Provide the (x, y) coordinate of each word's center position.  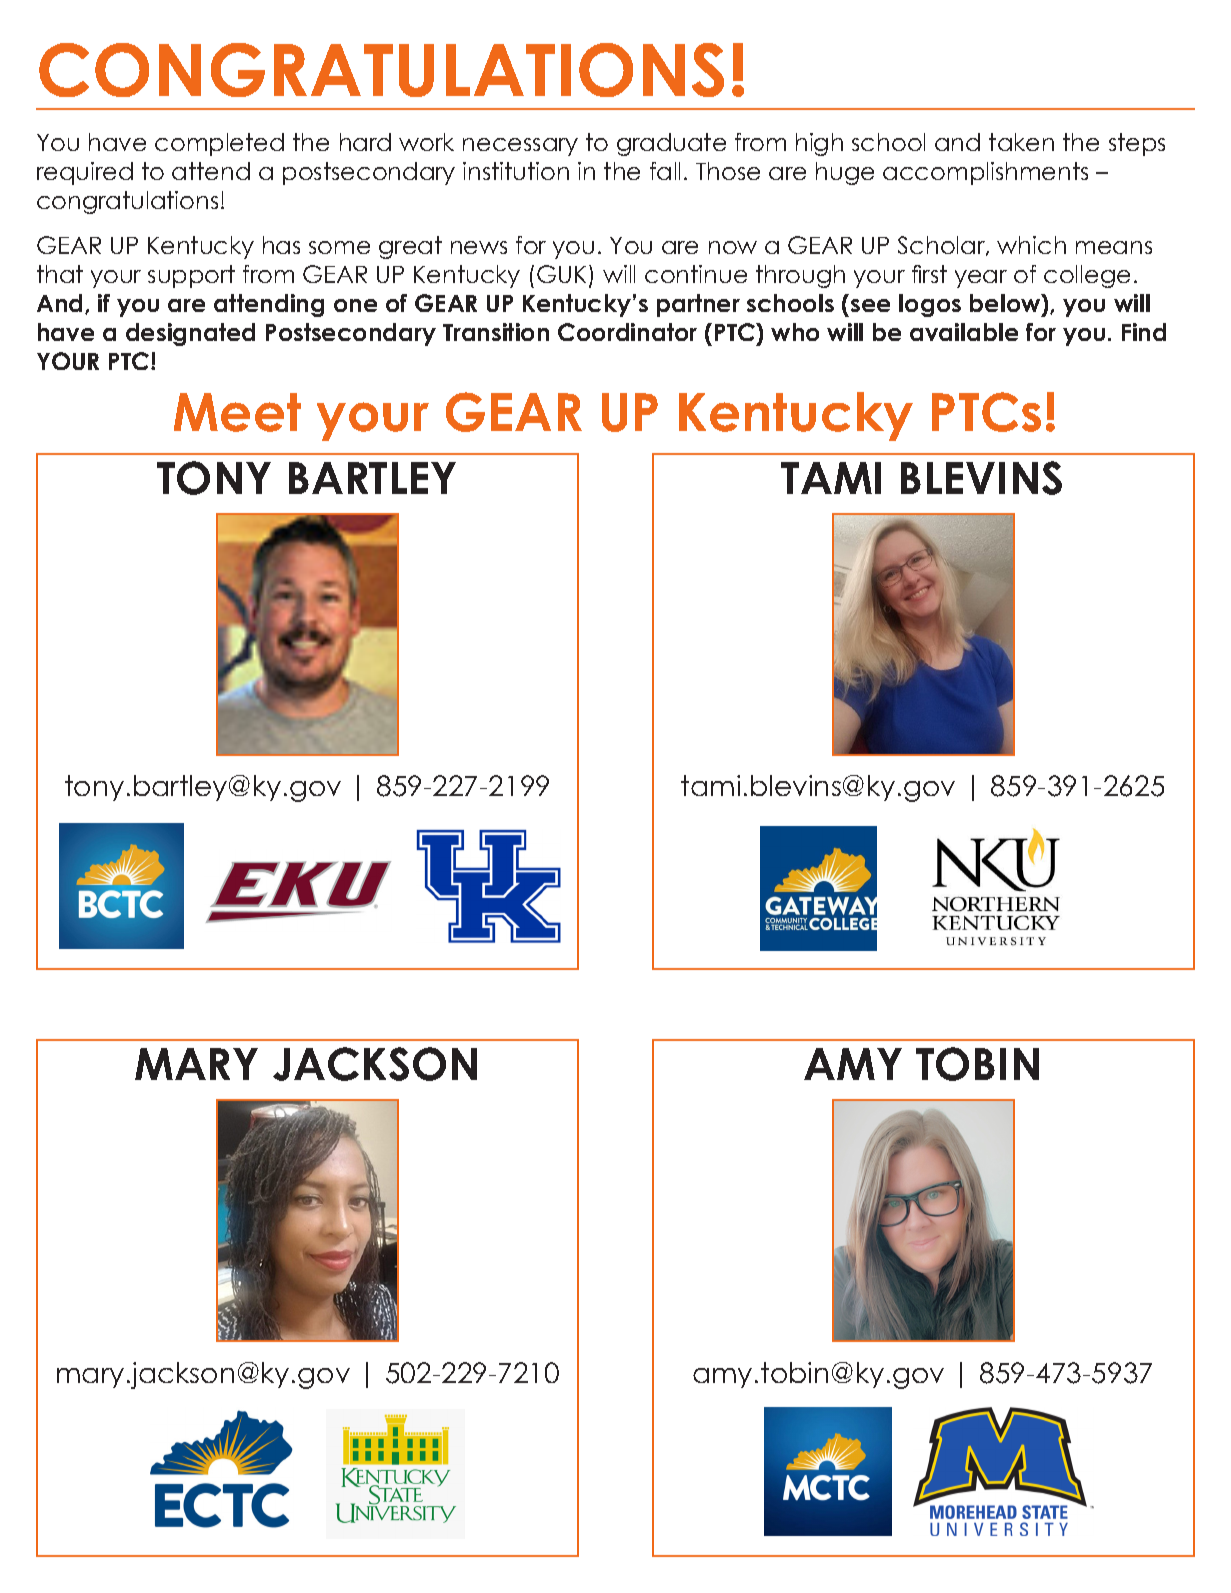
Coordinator (627, 332)
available (964, 332)
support (191, 276)
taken (1021, 142)
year (981, 279)
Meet (237, 412)
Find (1144, 332)
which (1031, 245)
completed (219, 144)
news (479, 247)
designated (190, 334)
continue (696, 274)
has (281, 245)
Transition (496, 332)
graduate (671, 144)
